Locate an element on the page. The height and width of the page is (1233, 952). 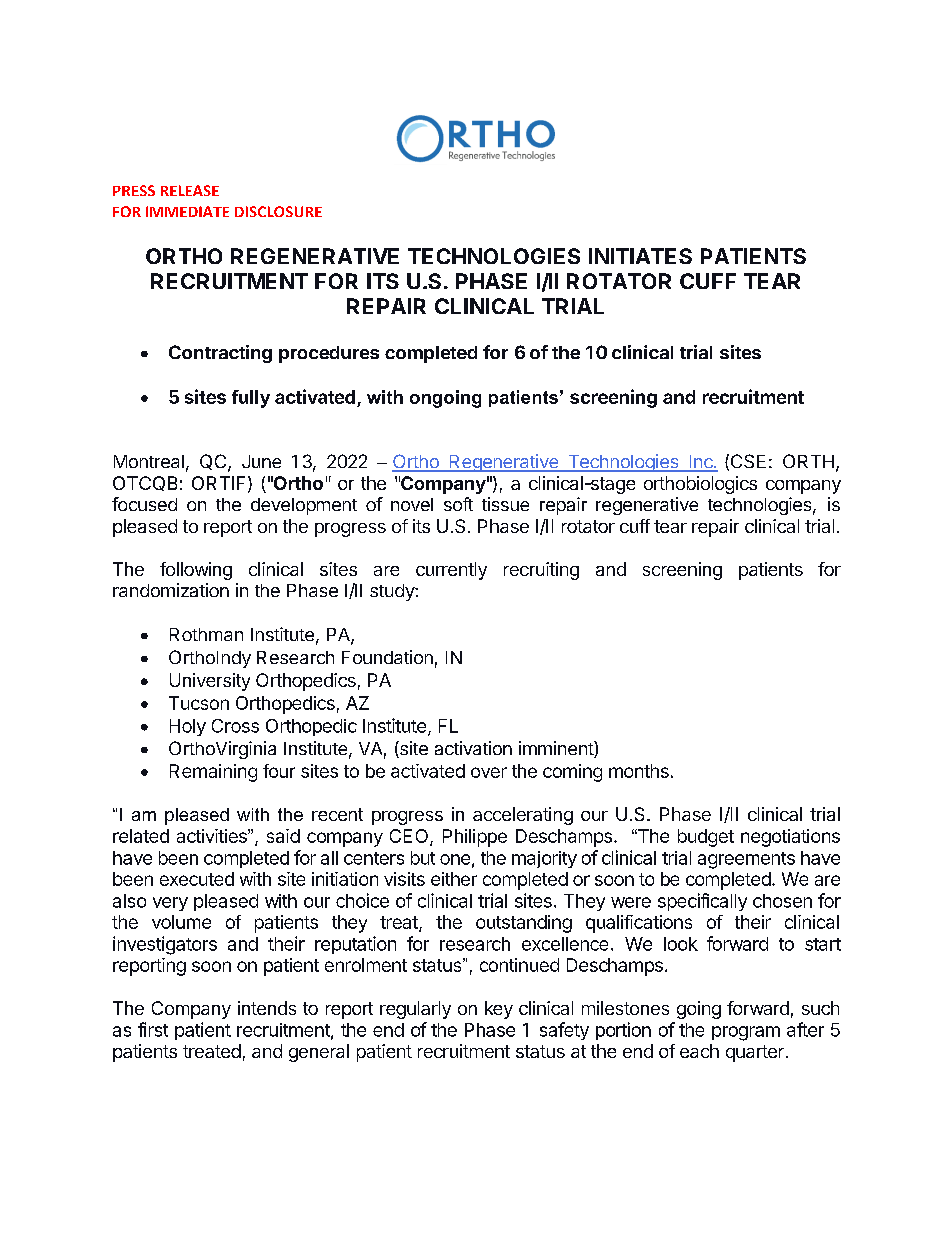
first is located at coordinates (153, 1029).
